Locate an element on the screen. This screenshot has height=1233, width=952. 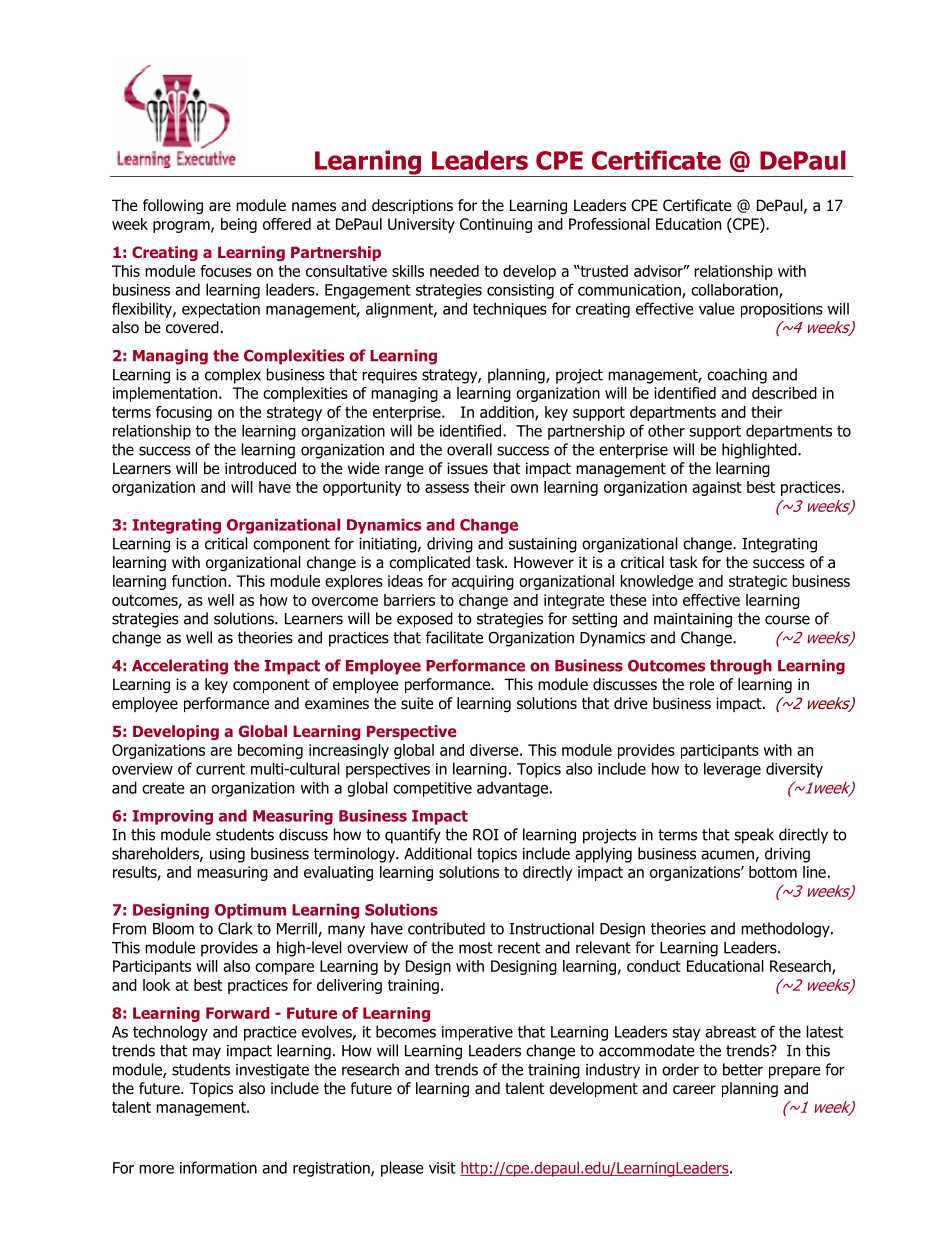
focuses is located at coordinates (226, 271).
